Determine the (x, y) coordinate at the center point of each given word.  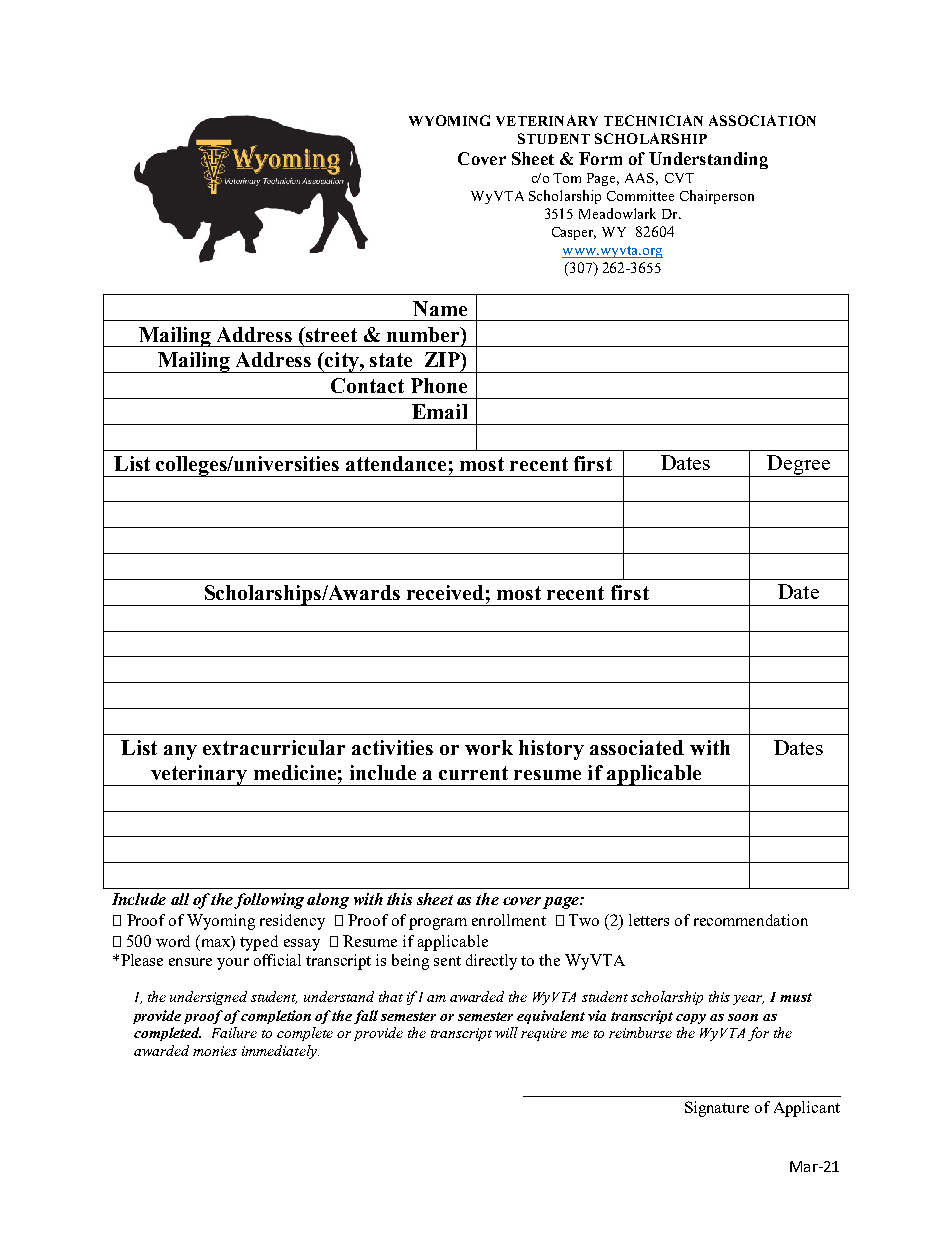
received (445, 592)
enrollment (509, 920)
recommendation (751, 920)
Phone (439, 385)
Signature (717, 1109)
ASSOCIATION (762, 120)
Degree (798, 466)
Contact (367, 385)
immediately (280, 1052)
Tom (567, 178)
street (330, 334)
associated (637, 747)
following (269, 901)
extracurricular (274, 747)
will (506, 1032)
